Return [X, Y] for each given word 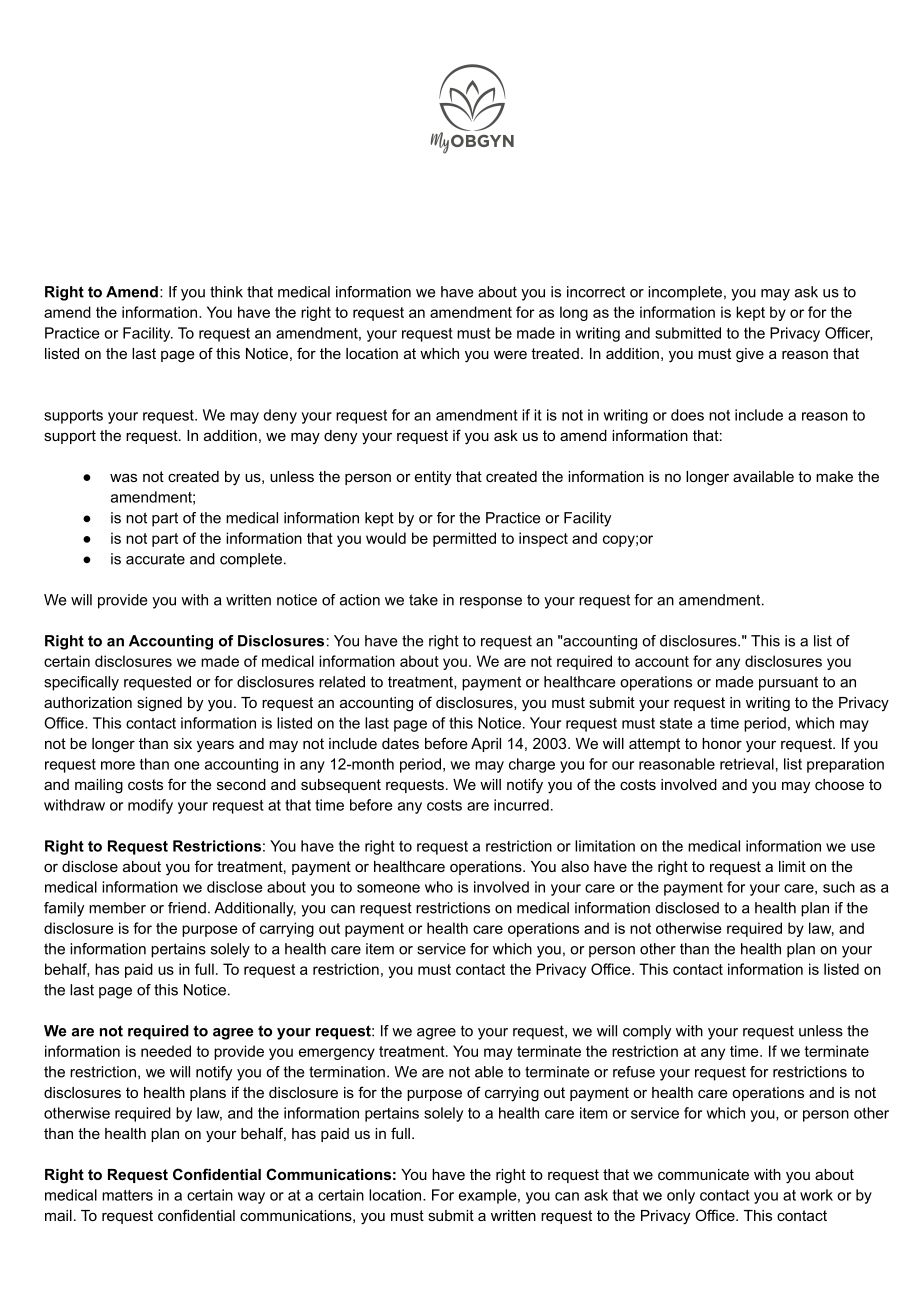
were [510, 354]
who [439, 887]
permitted [464, 539]
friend [187, 908]
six [183, 743]
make [834, 476]
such [839, 887]
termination [347, 1072]
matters [127, 1195]
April [486, 745]
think [226, 292]
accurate [155, 559]
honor [722, 743]
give [750, 355]
